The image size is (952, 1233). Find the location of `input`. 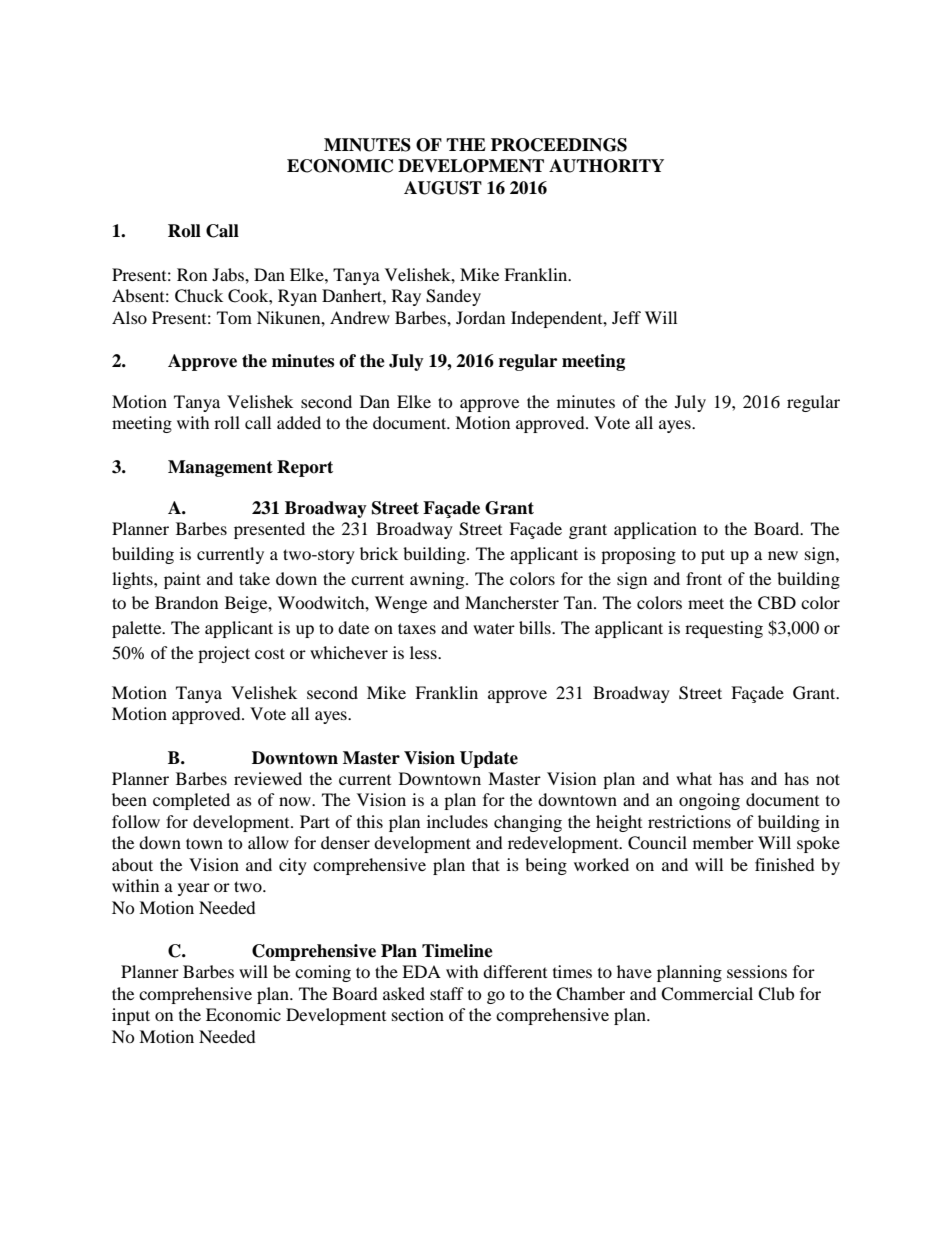

input is located at coordinates (131, 1016).
